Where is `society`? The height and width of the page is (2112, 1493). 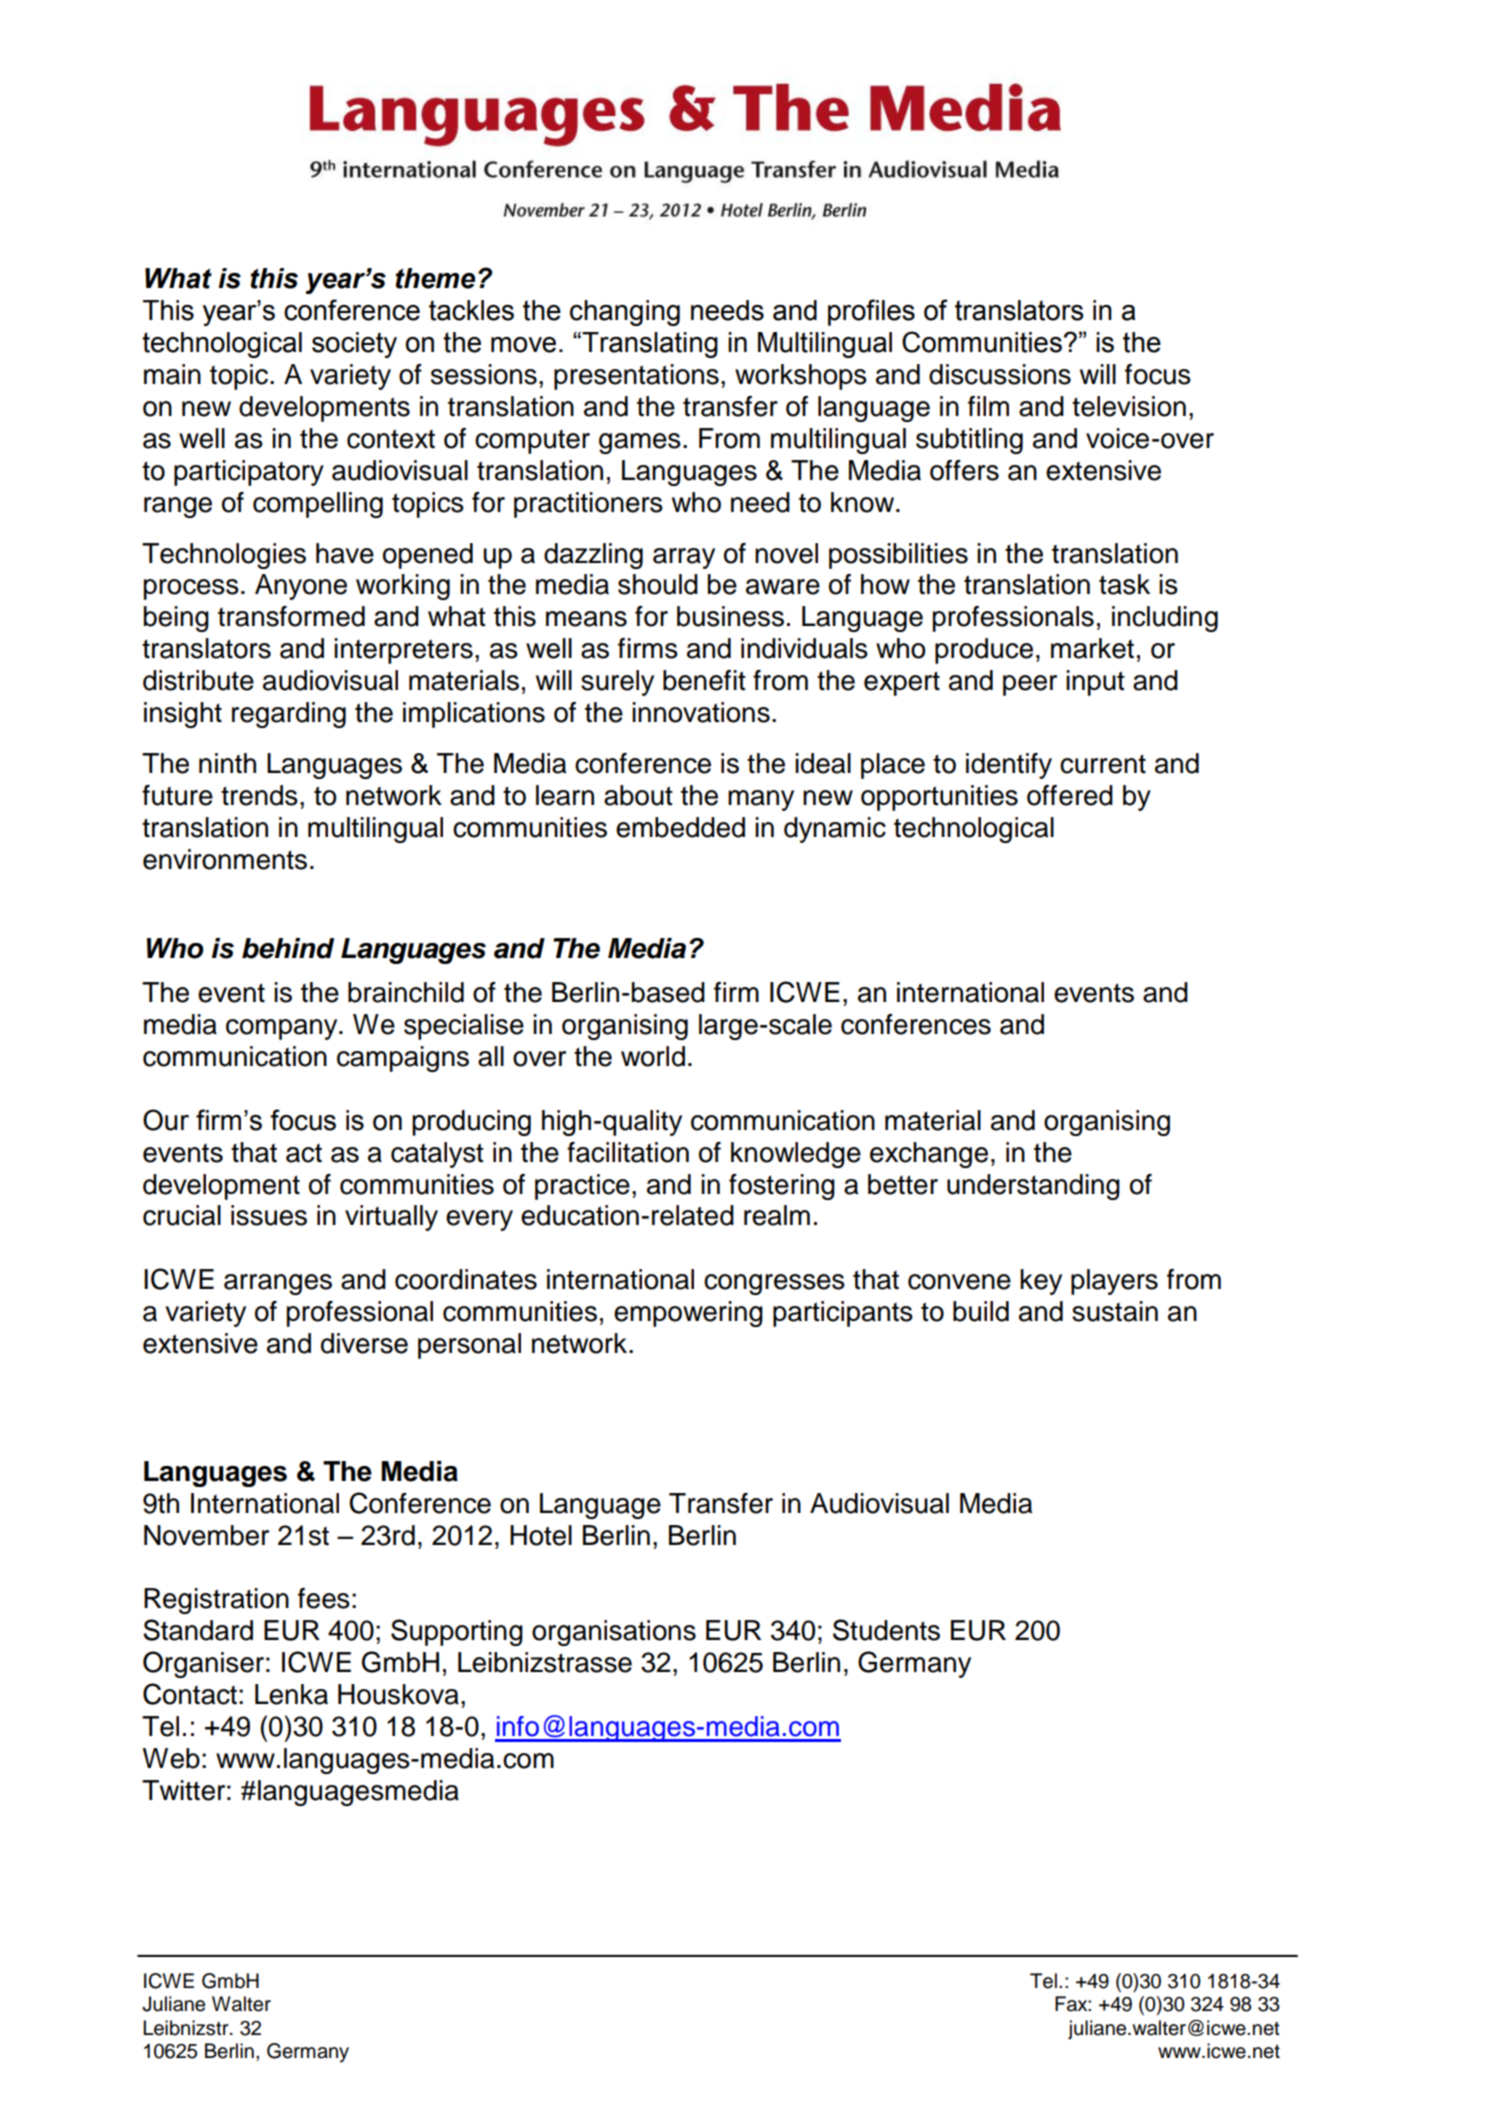
society is located at coordinates (354, 345).
